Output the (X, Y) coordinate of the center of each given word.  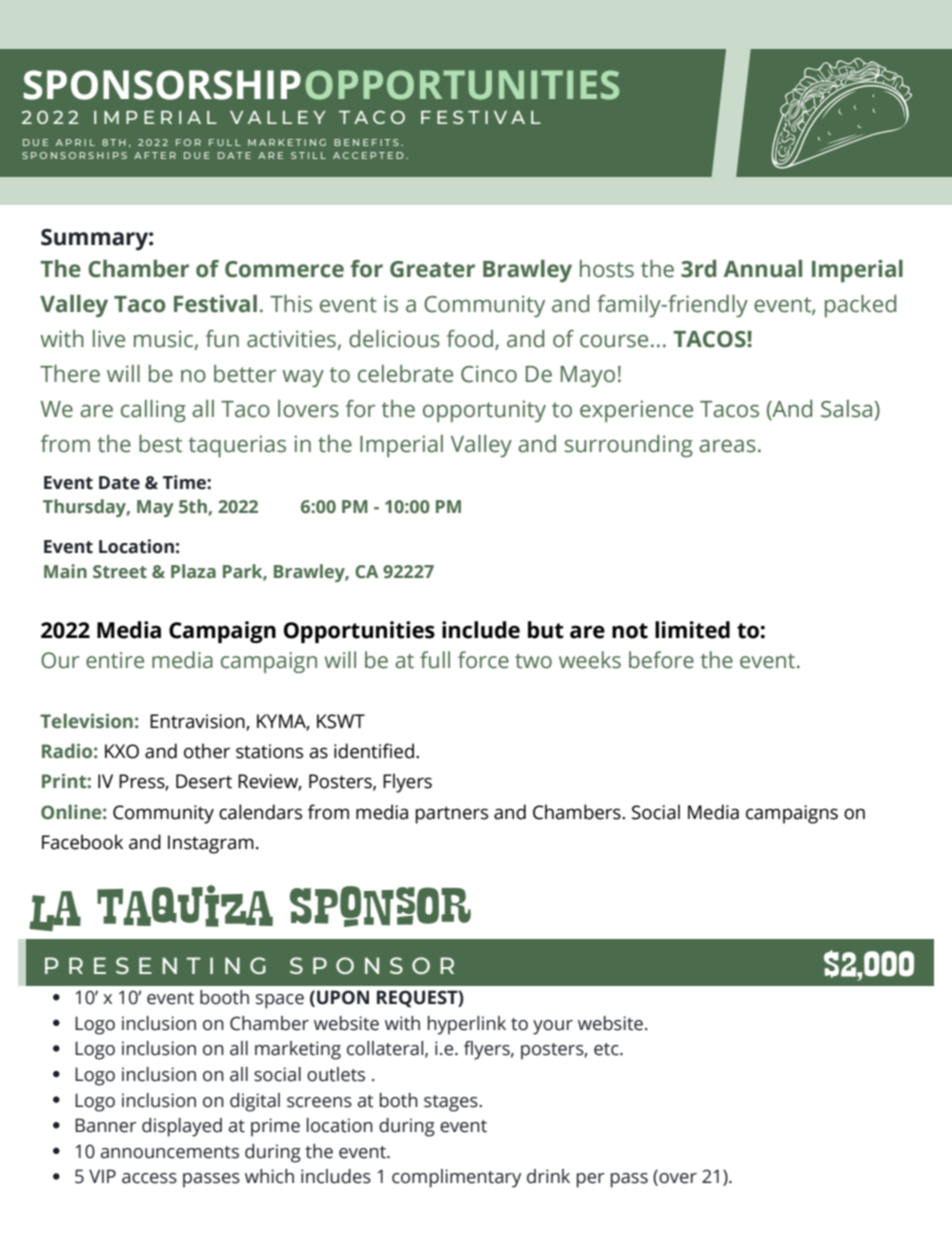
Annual (763, 269)
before (661, 660)
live (109, 339)
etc (607, 1049)
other (207, 751)
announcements (169, 1152)
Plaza (193, 571)
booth (224, 997)
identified (374, 751)
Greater (432, 269)
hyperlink (467, 1025)
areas (727, 446)
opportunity (484, 411)
